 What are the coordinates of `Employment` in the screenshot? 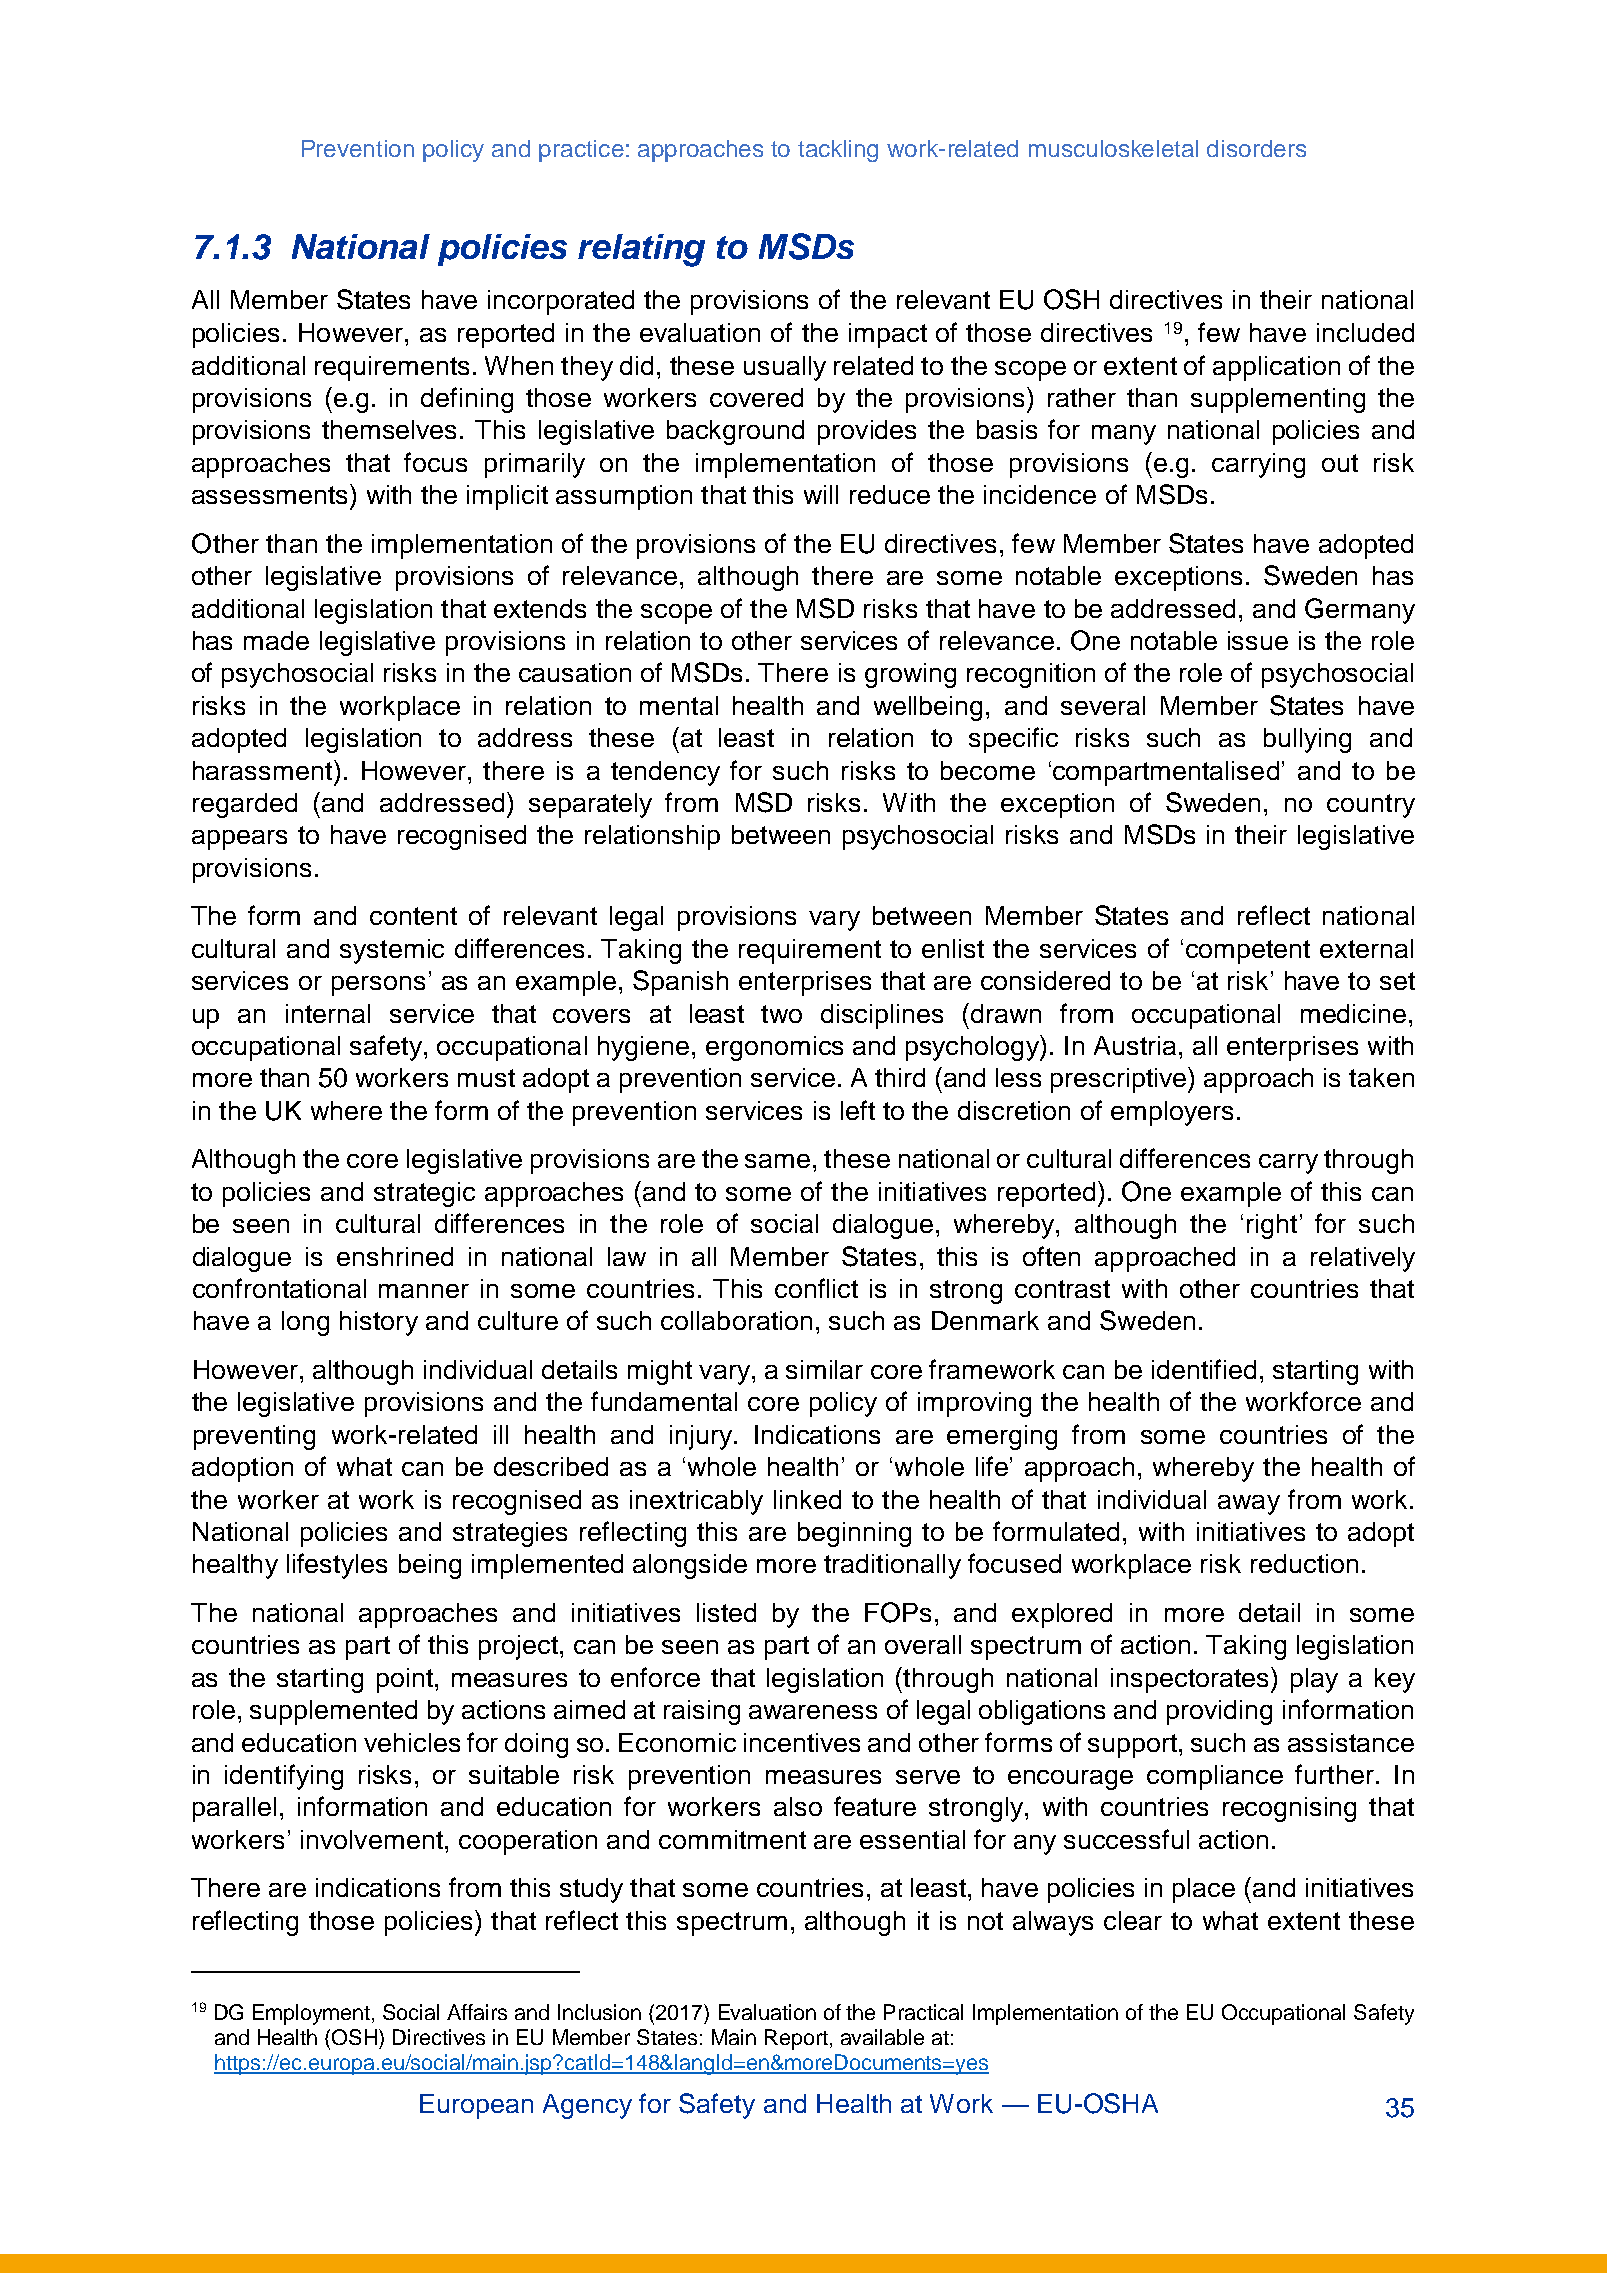 It's located at (313, 2014).
